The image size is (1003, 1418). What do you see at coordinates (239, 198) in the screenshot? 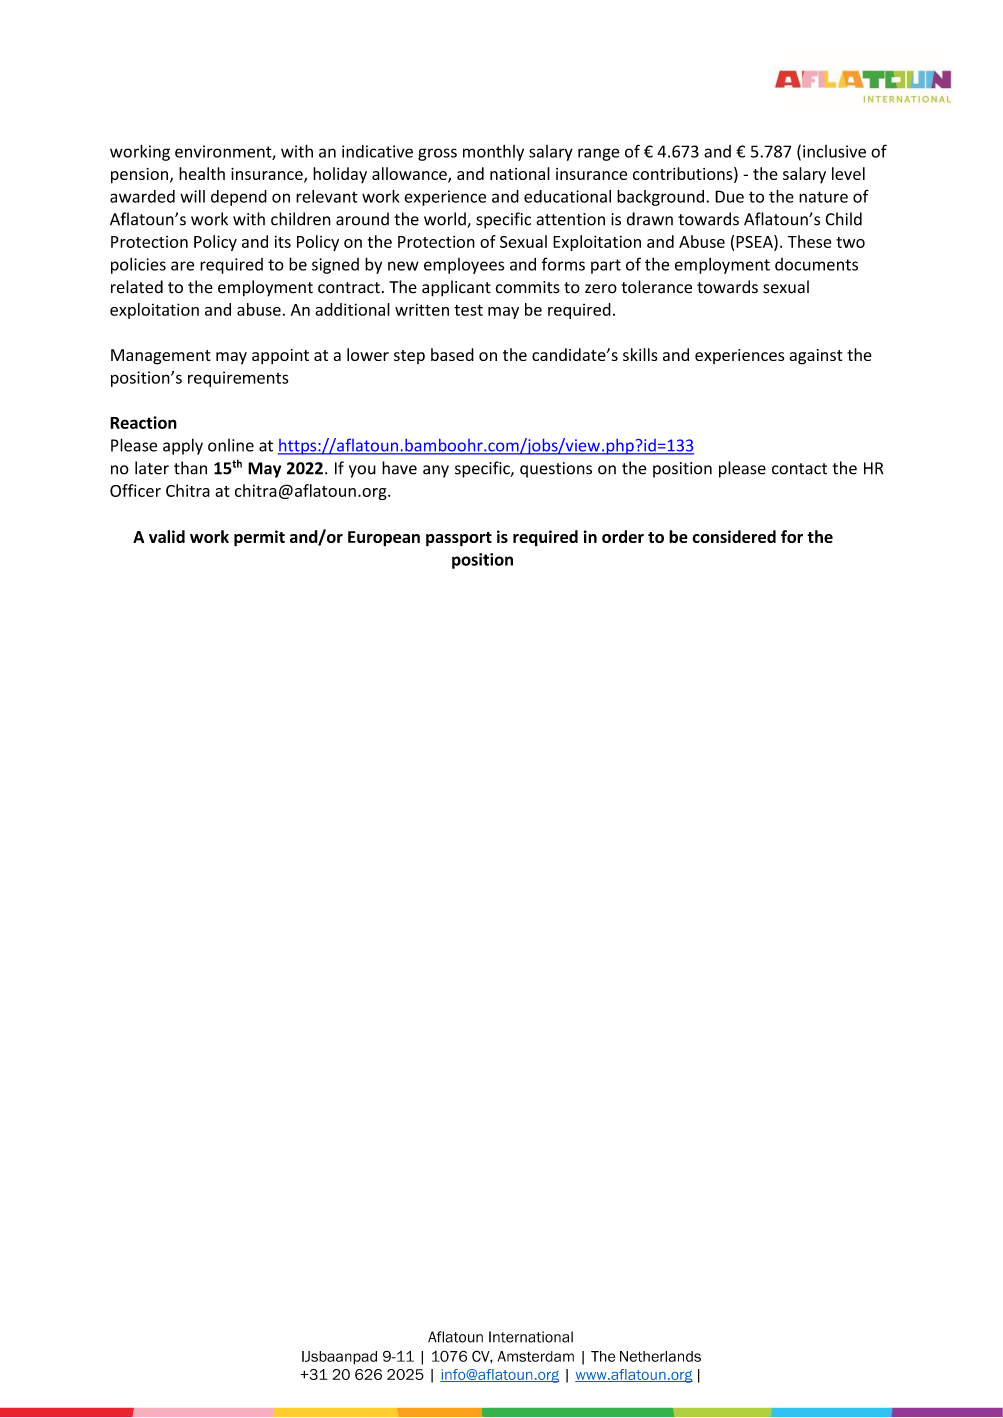
I see `depend` at bounding box center [239, 198].
